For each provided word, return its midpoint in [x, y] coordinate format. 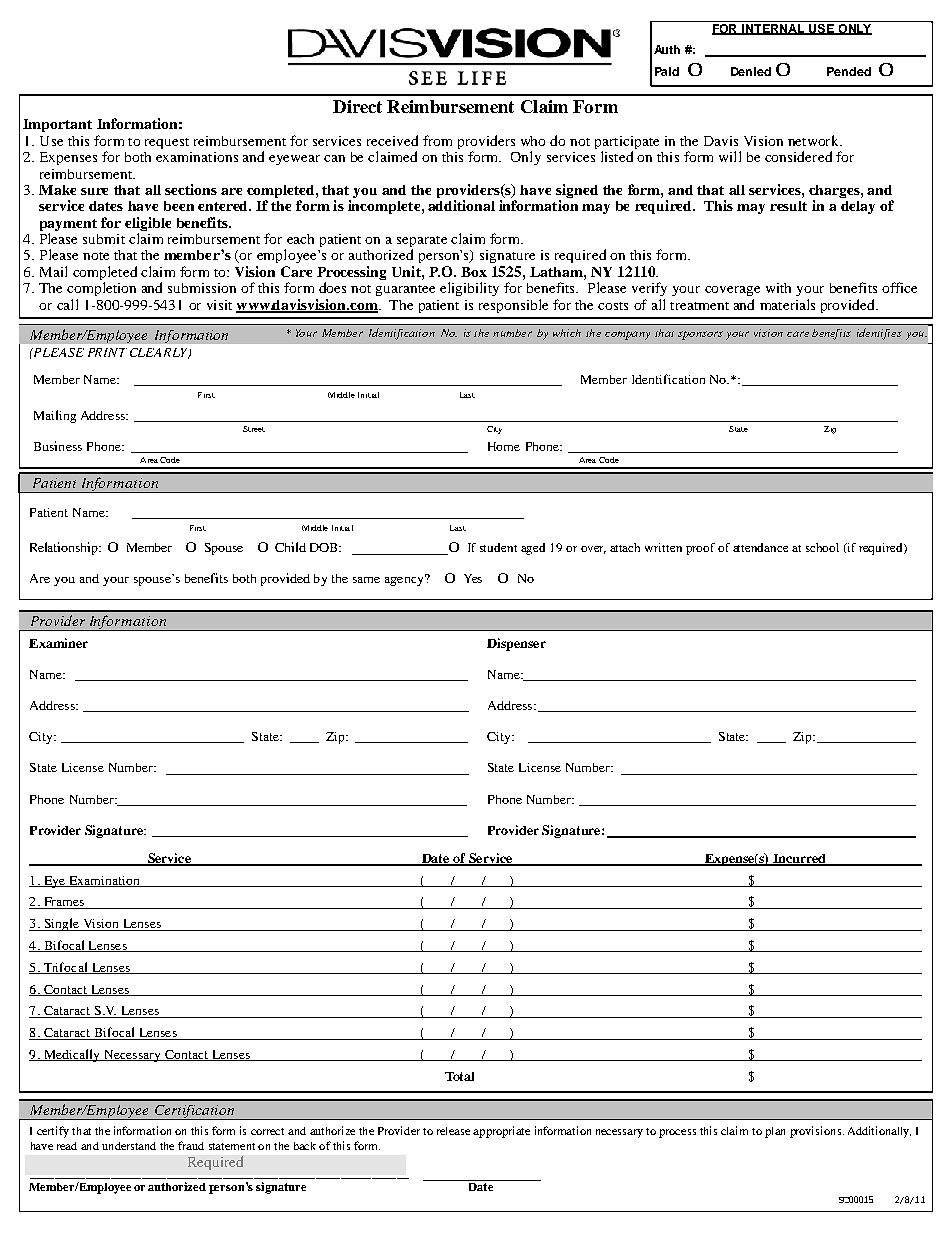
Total [459, 1076]
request [167, 143]
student [498, 547]
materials [787, 304]
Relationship [65, 548]
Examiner [58, 643]
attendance [760, 547]
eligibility [469, 289]
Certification [194, 1112]
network [814, 140]
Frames [64, 903]
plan [775, 1132]
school [822, 547]
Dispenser [516, 644]
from [437, 140]
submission [202, 288]
